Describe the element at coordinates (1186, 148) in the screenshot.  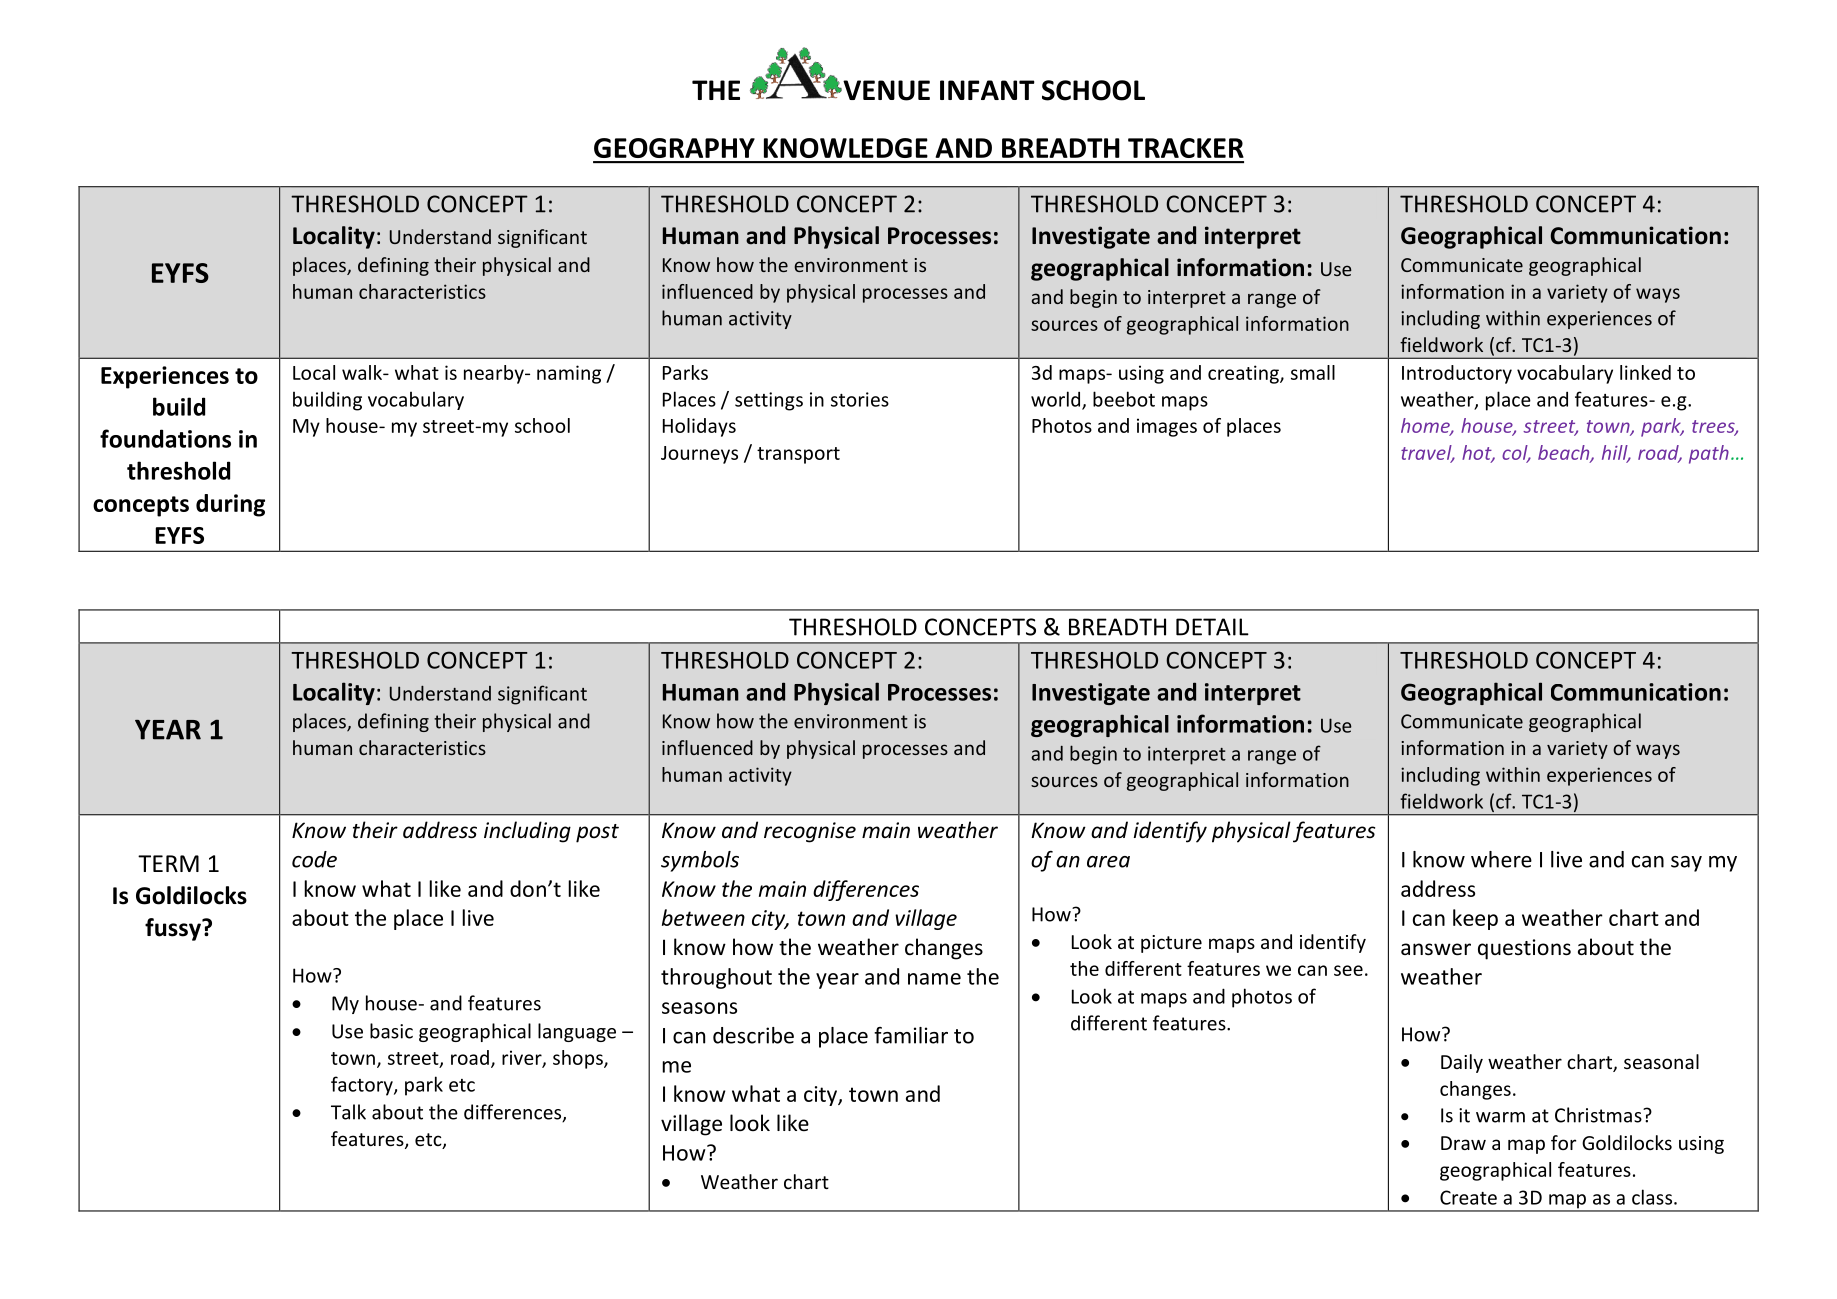
I see `TRACKER` at that location.
